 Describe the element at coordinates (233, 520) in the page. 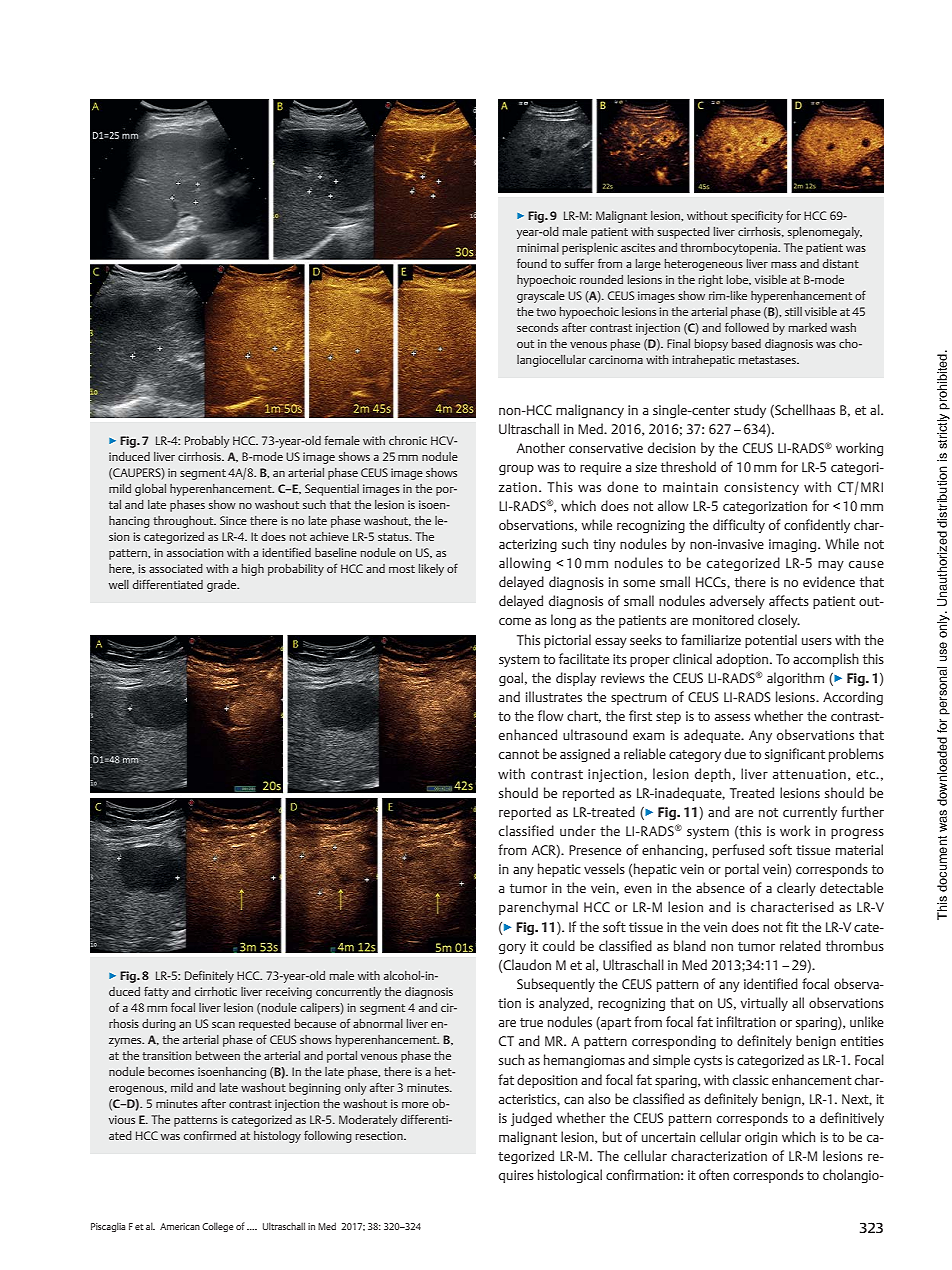

I see `Since` at that location.
